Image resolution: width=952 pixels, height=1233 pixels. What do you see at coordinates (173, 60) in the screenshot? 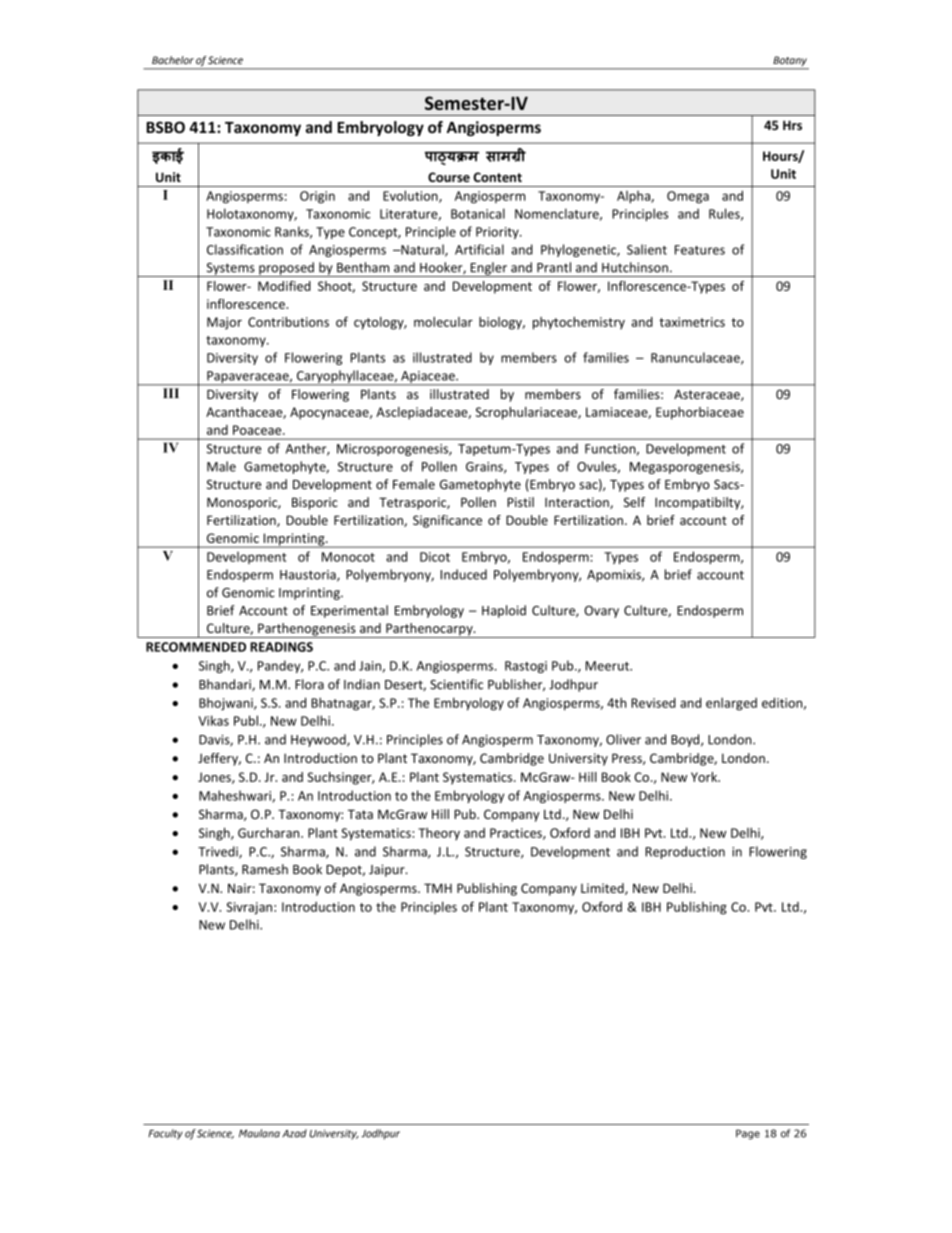
I see `Bachelor` at bounding box center [173, 60].
